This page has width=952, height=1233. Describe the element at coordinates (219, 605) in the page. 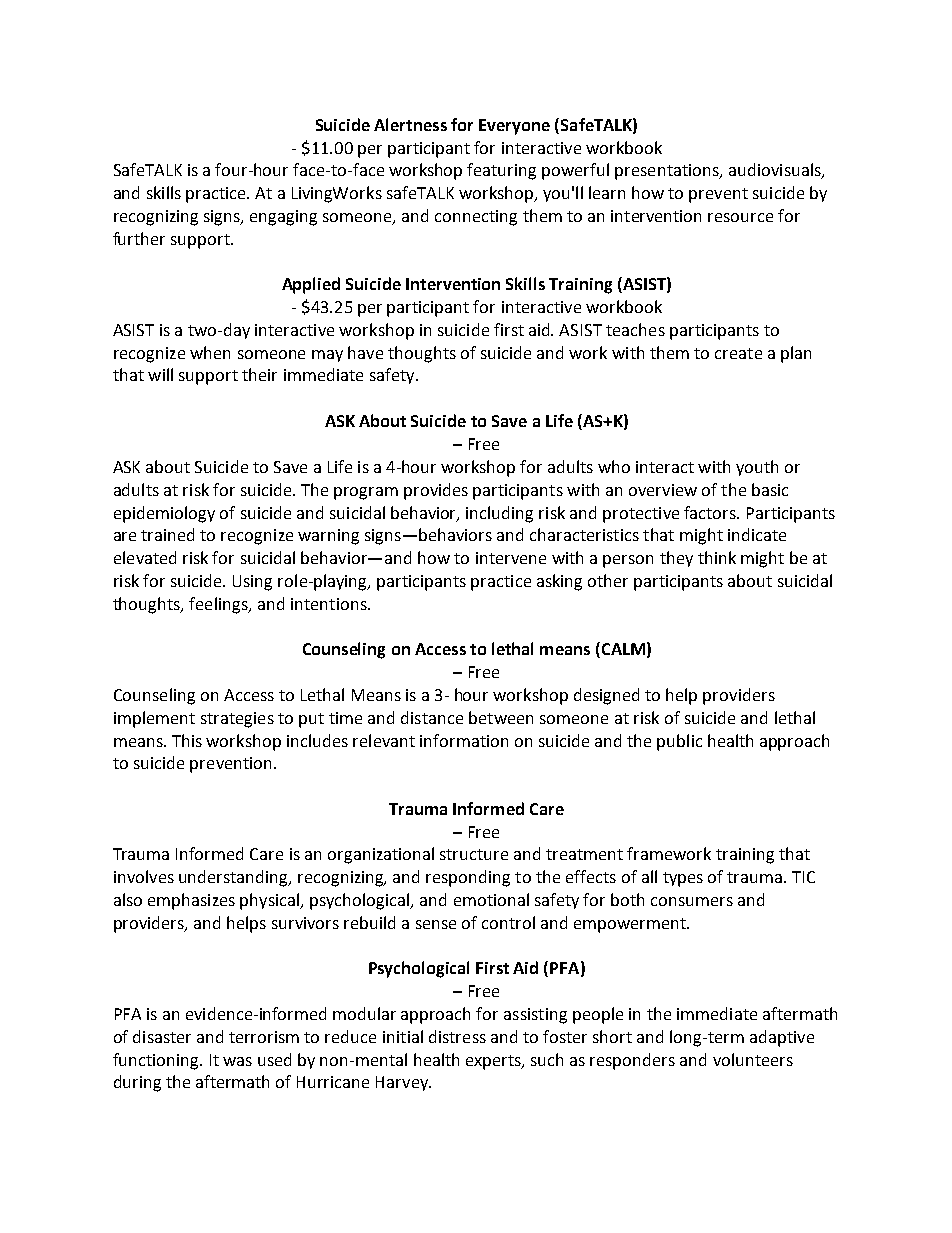

I see `feelings` at that location.
